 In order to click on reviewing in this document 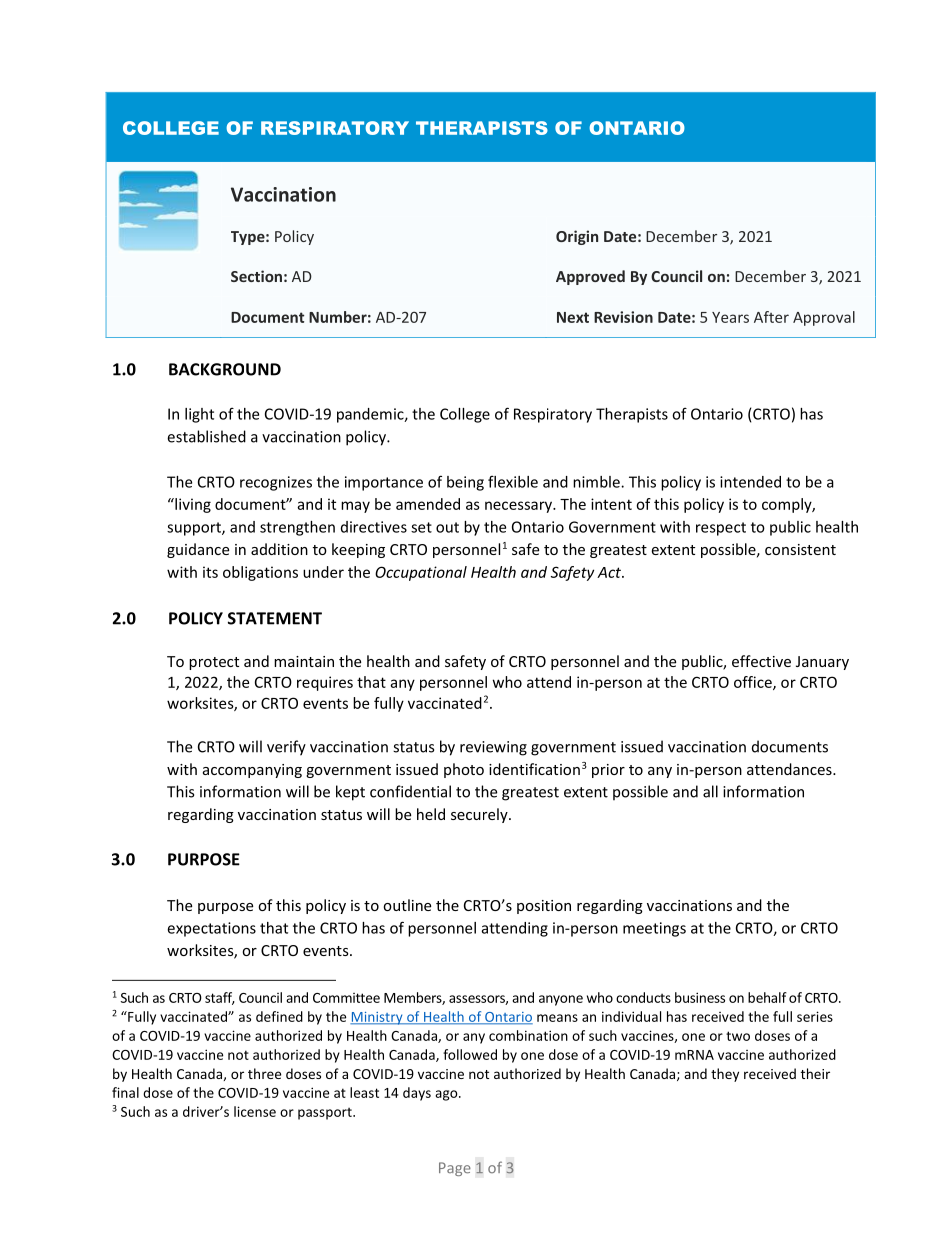, I will do `click(493, 748)`.
